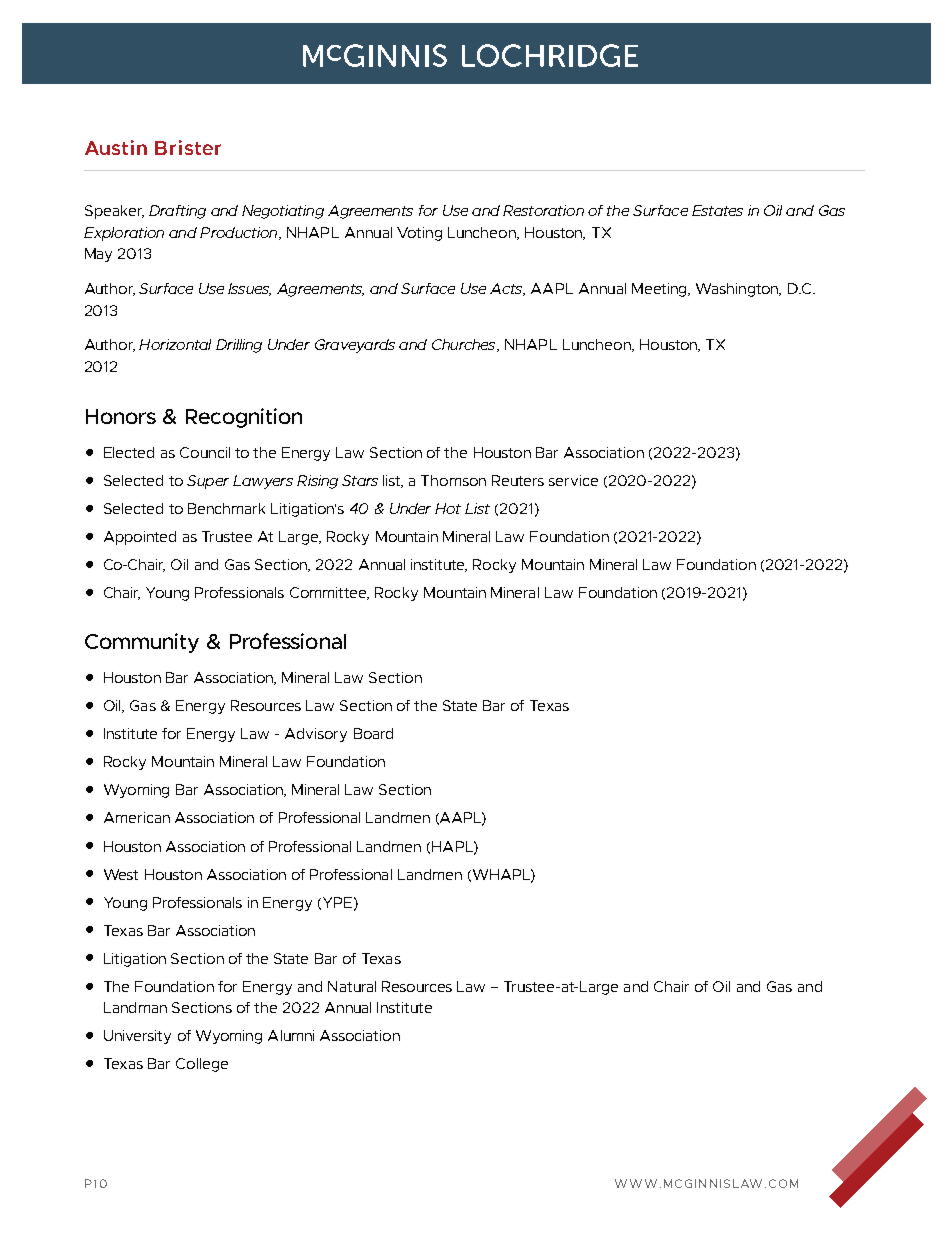  Describe the element at coordinates (137, 1037) in the screenshot. I see `University` at that location.
